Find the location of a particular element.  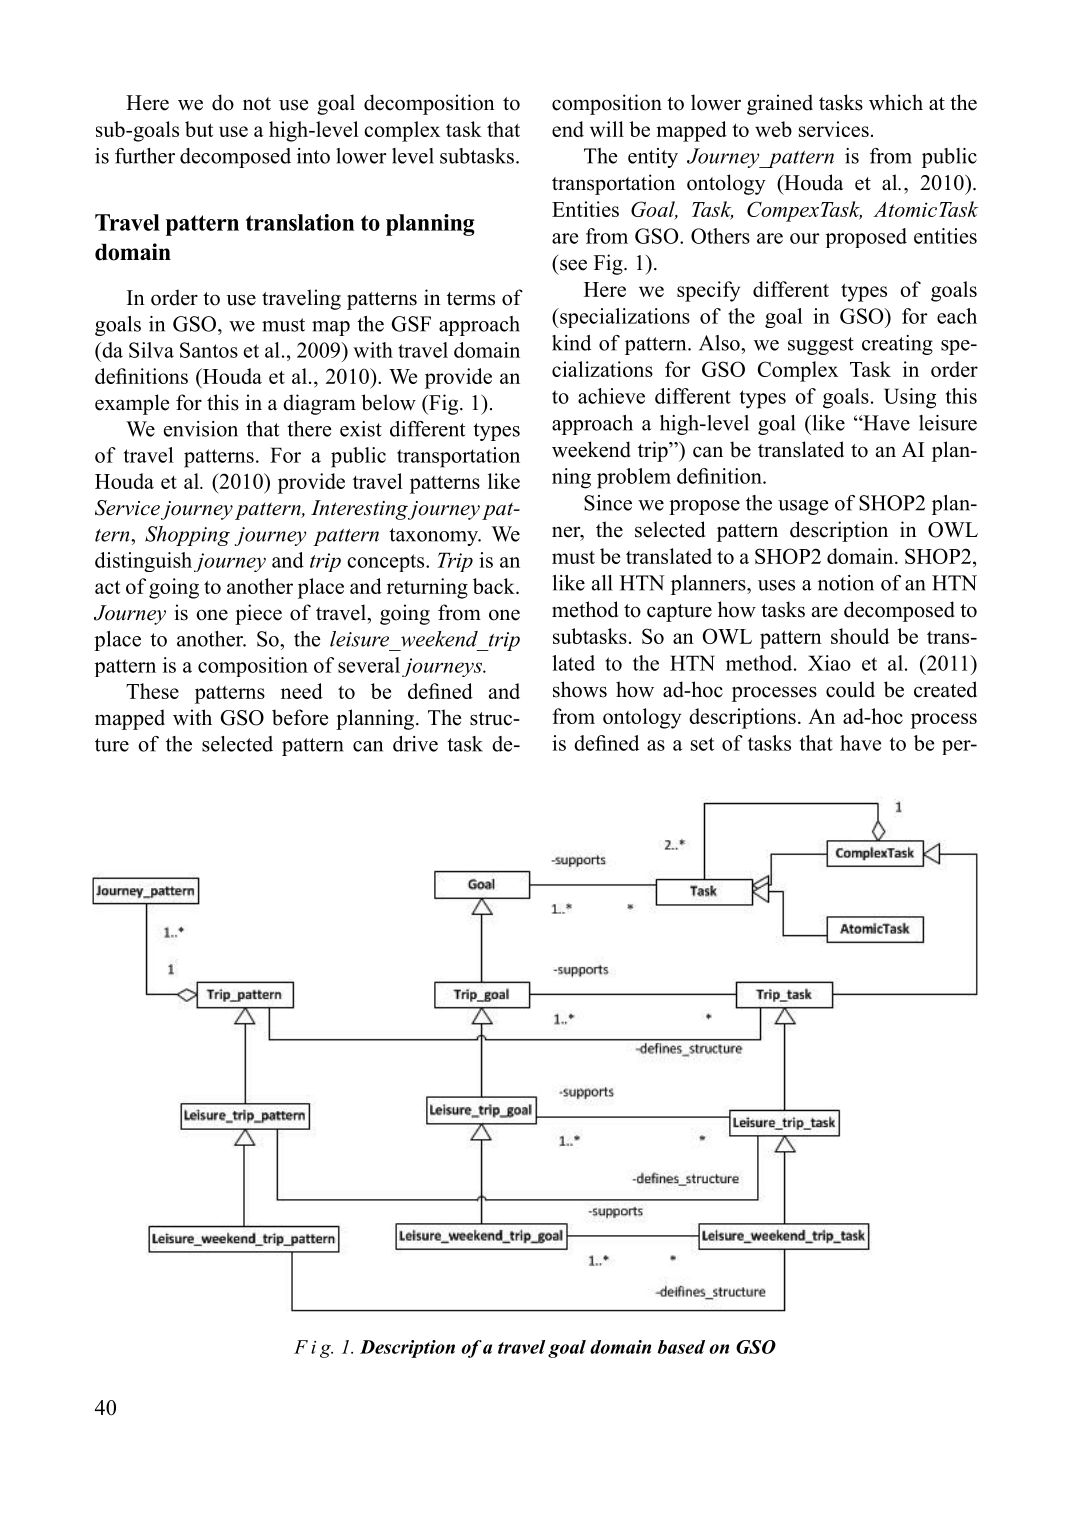

set is located at coordinates (702, 744).
